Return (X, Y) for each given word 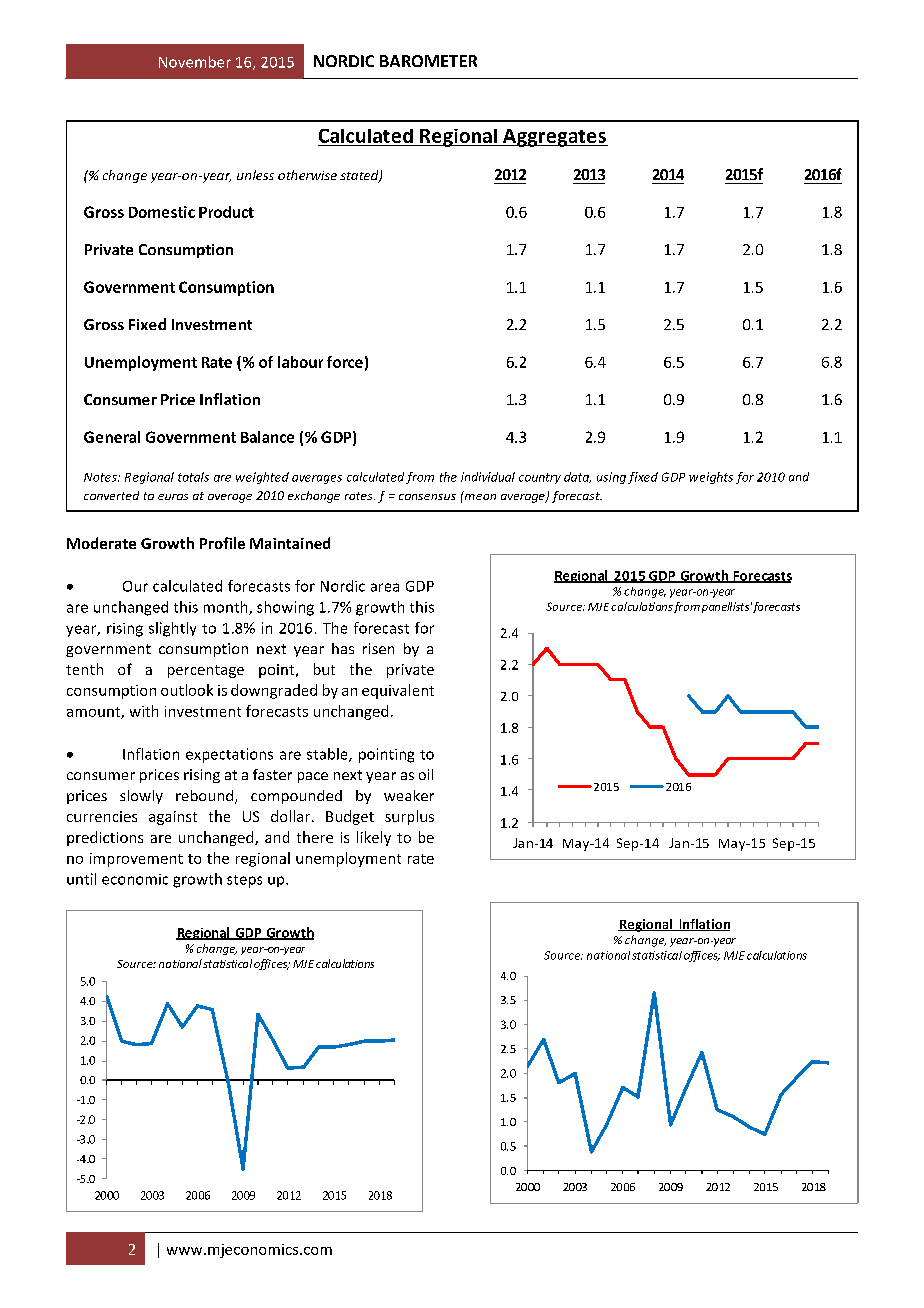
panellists (725, 607)
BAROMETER (428, 61)
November (195, 62)
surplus (409, 817)
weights (711, 478)
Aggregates (554, 138)
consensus (427, 497)
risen (378, 648)
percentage (206, 671)
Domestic (162, 212)
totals (193, 477)
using (611, 478)
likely (374, 838)
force (345, 362)
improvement (136, 860)
